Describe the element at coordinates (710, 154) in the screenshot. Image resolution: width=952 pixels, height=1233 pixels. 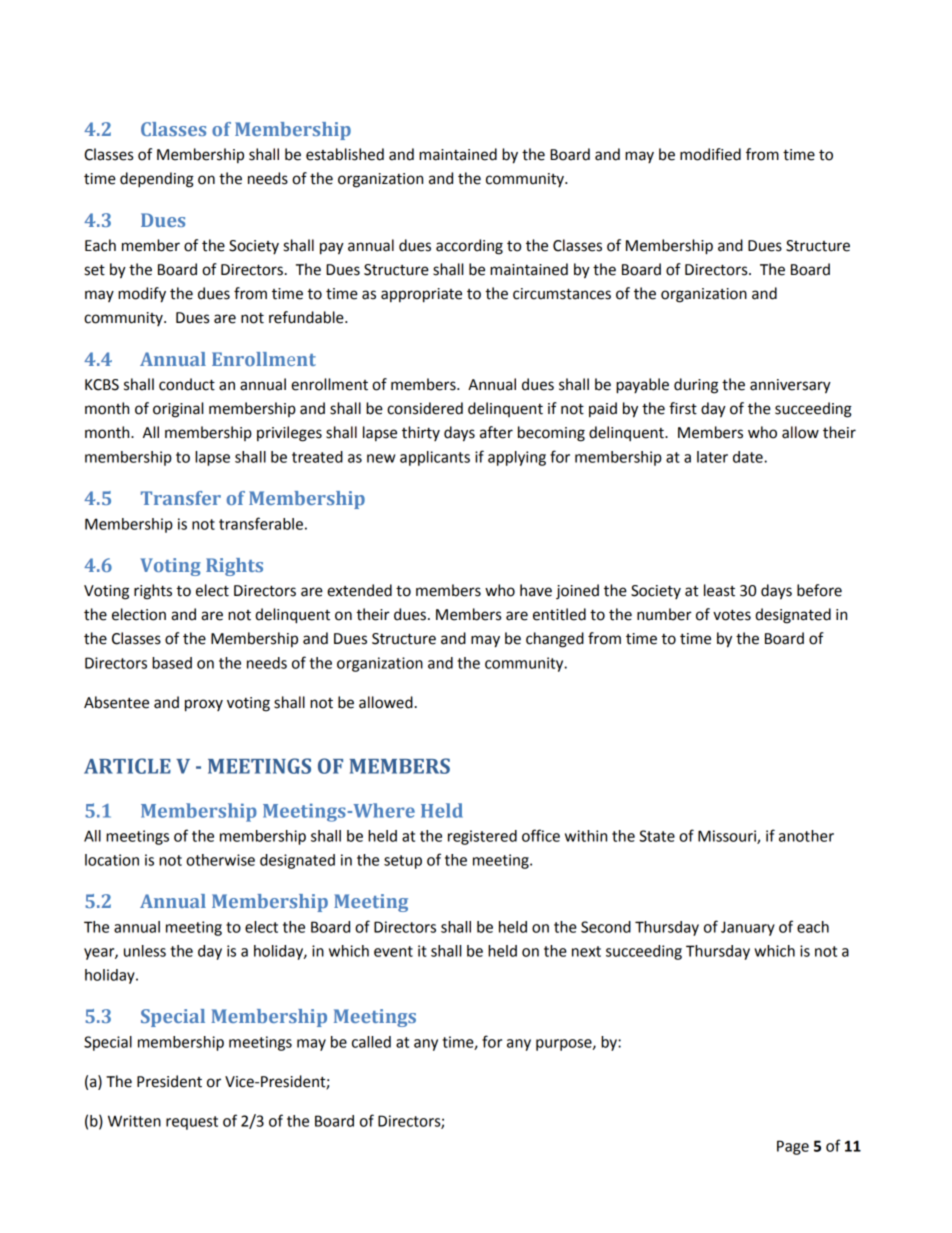
I see `modified` at that location.
